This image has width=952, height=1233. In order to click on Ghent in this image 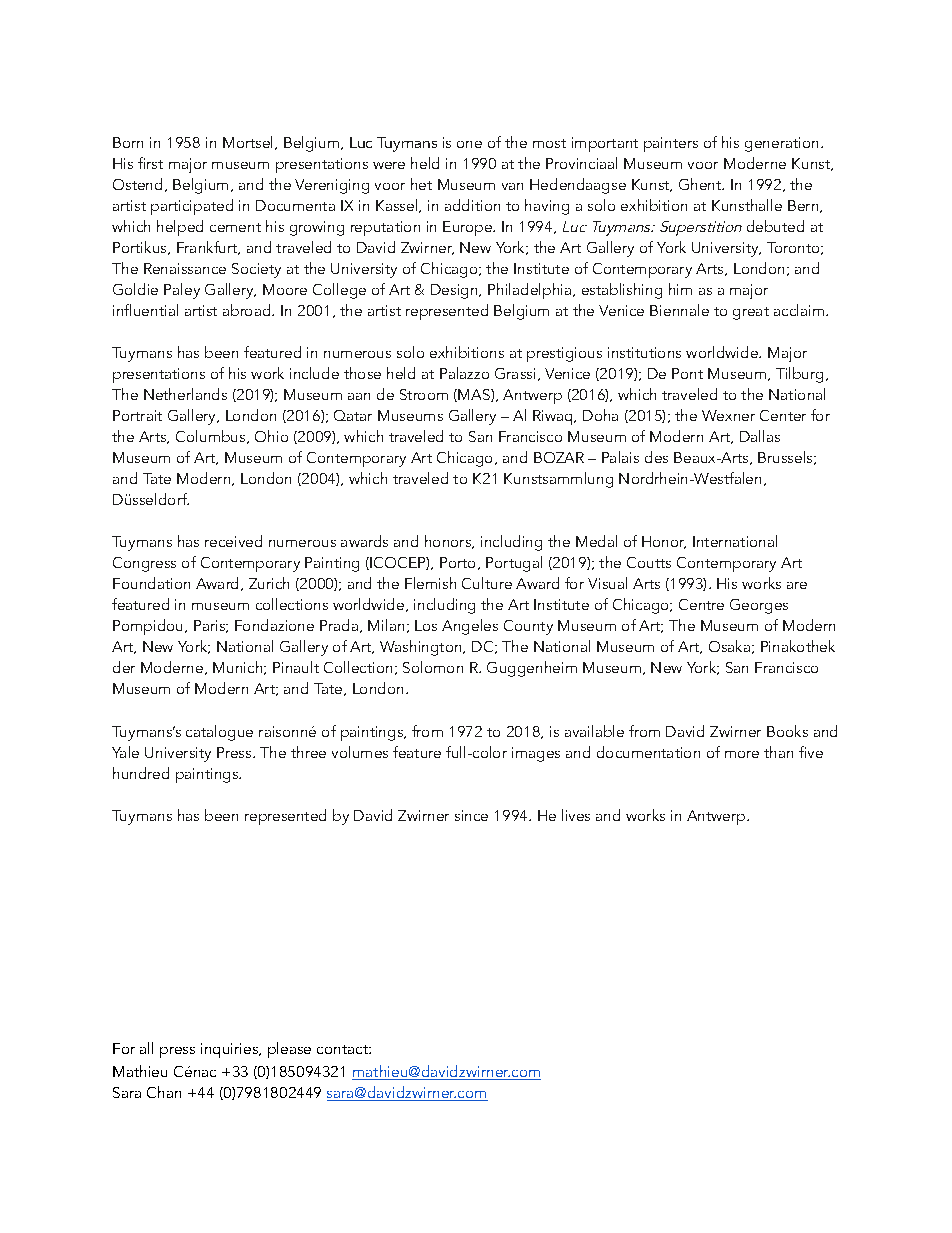, I will do `click(701, 184)`.
